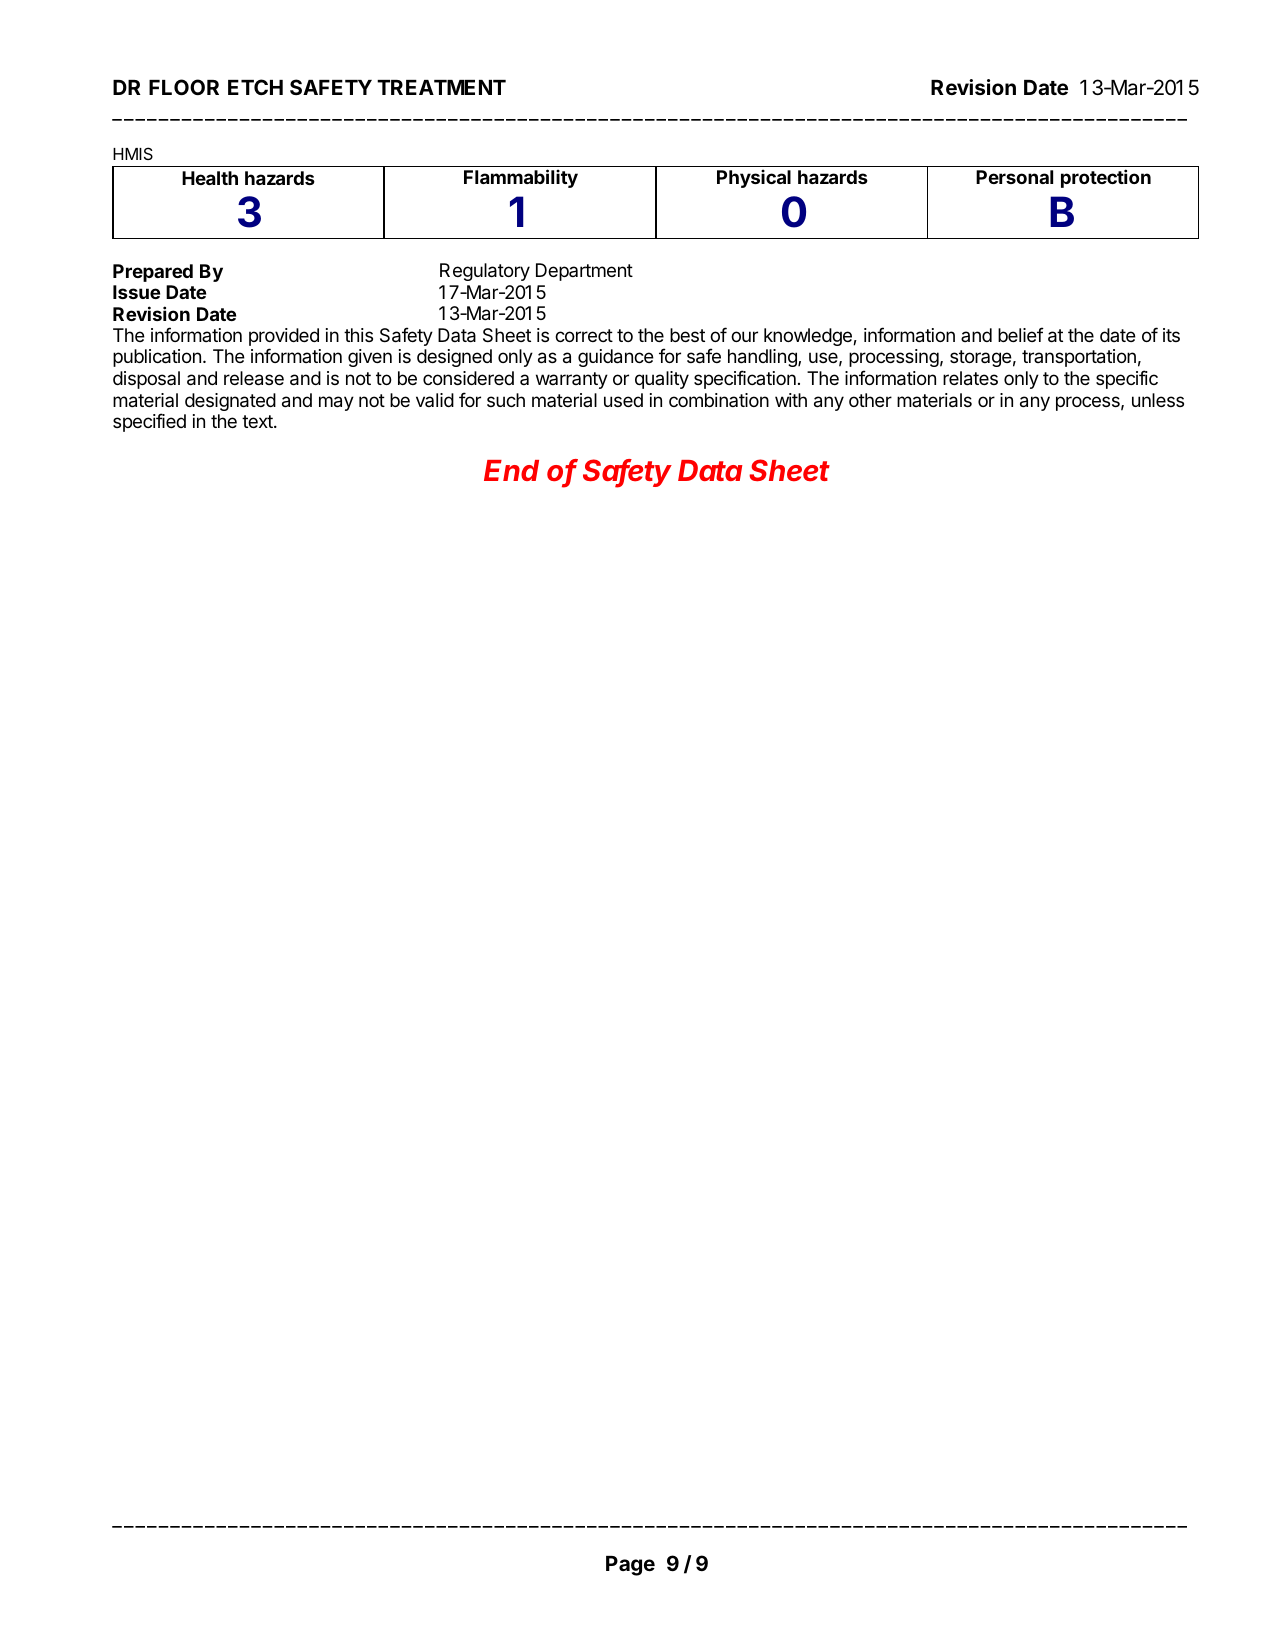 The height and width of the screenshot is (1651, 1276). What do you see at coordinates (870, 400) in the screenshot?
I see `other` at bounding box center [870, 400].
